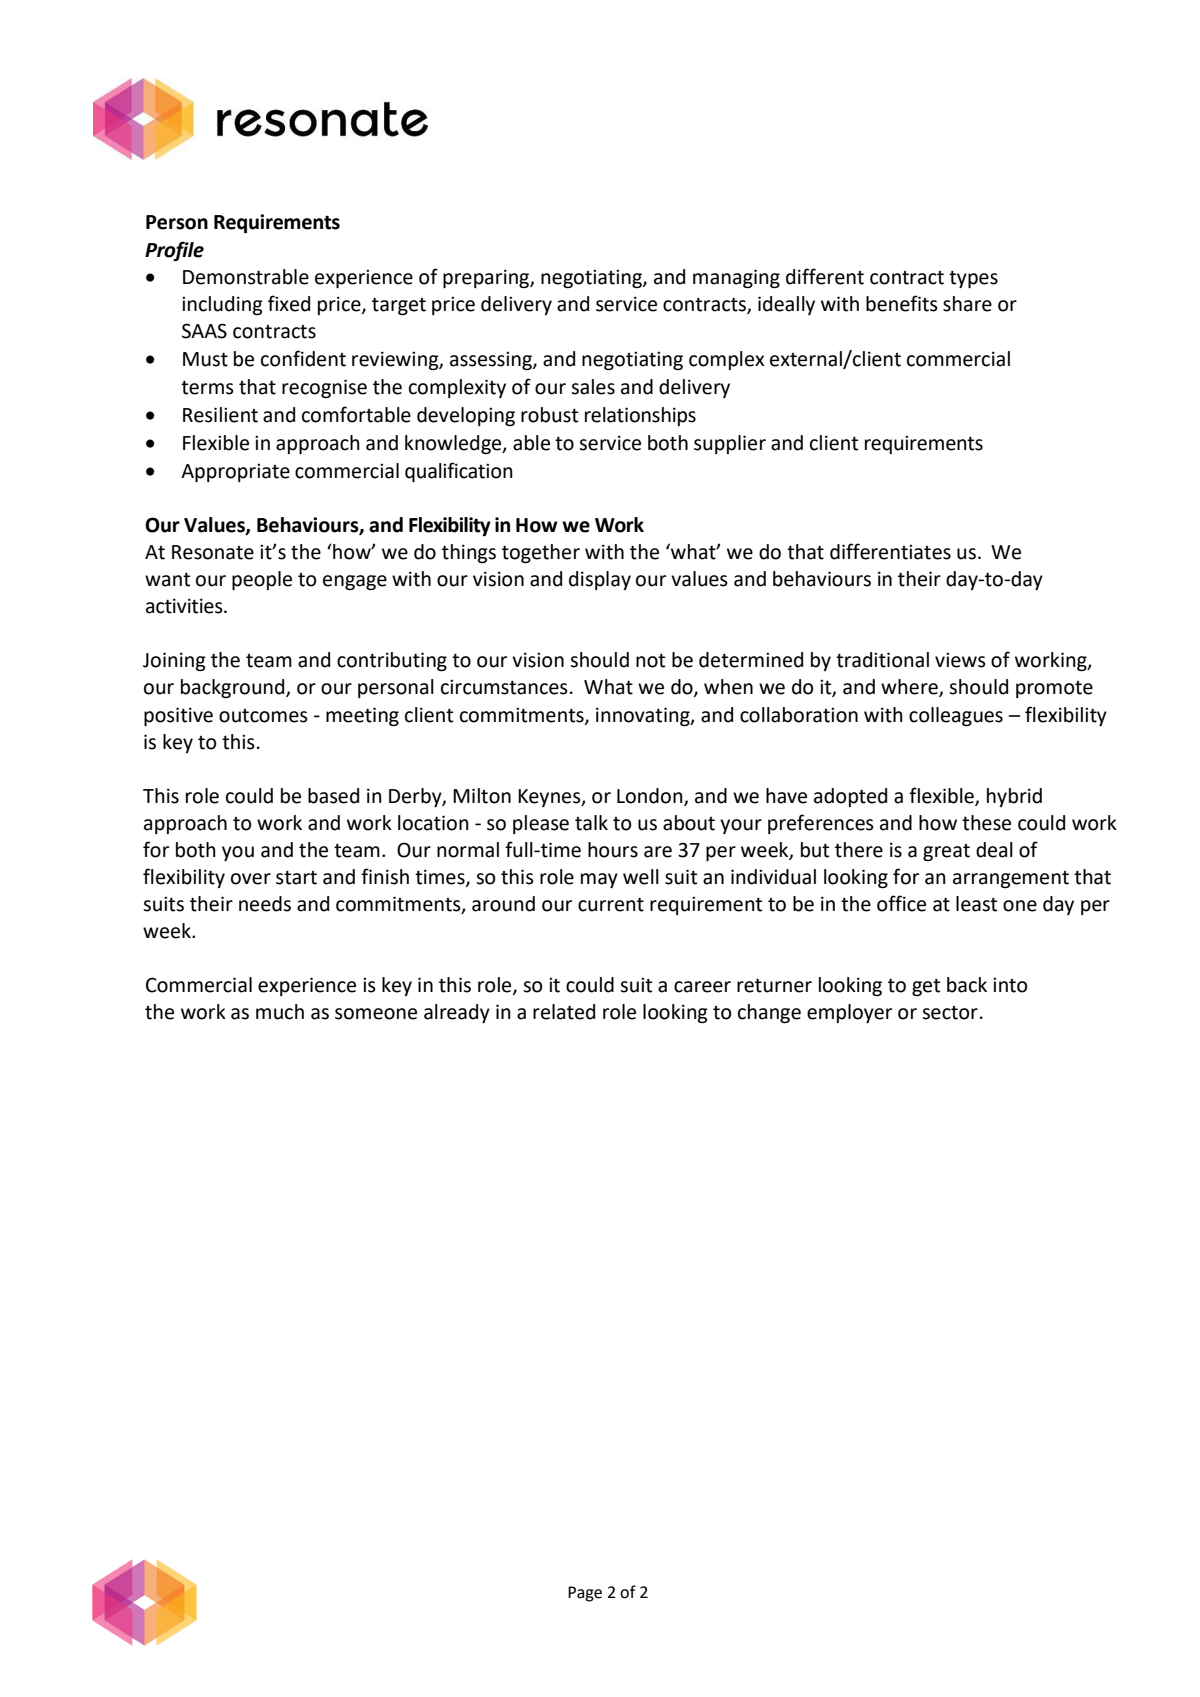 This document has width=1200, height=1697. I want to click on not, so click(650, 661).
